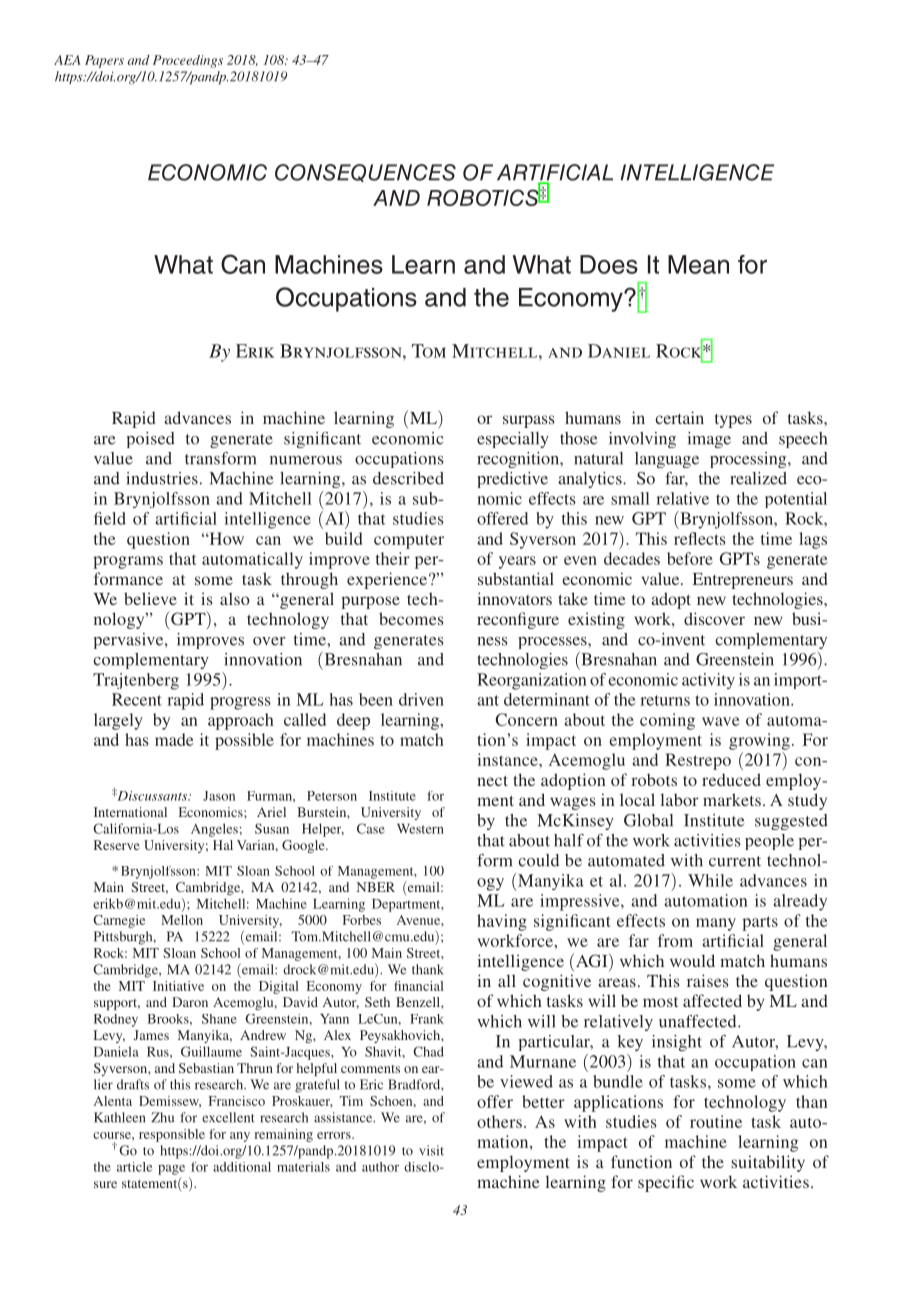 The height and width of the screenshot is (1316, 921). Describe the element at coordinates (152, 795) in the screenshot. I see `Discussants` at that location.
